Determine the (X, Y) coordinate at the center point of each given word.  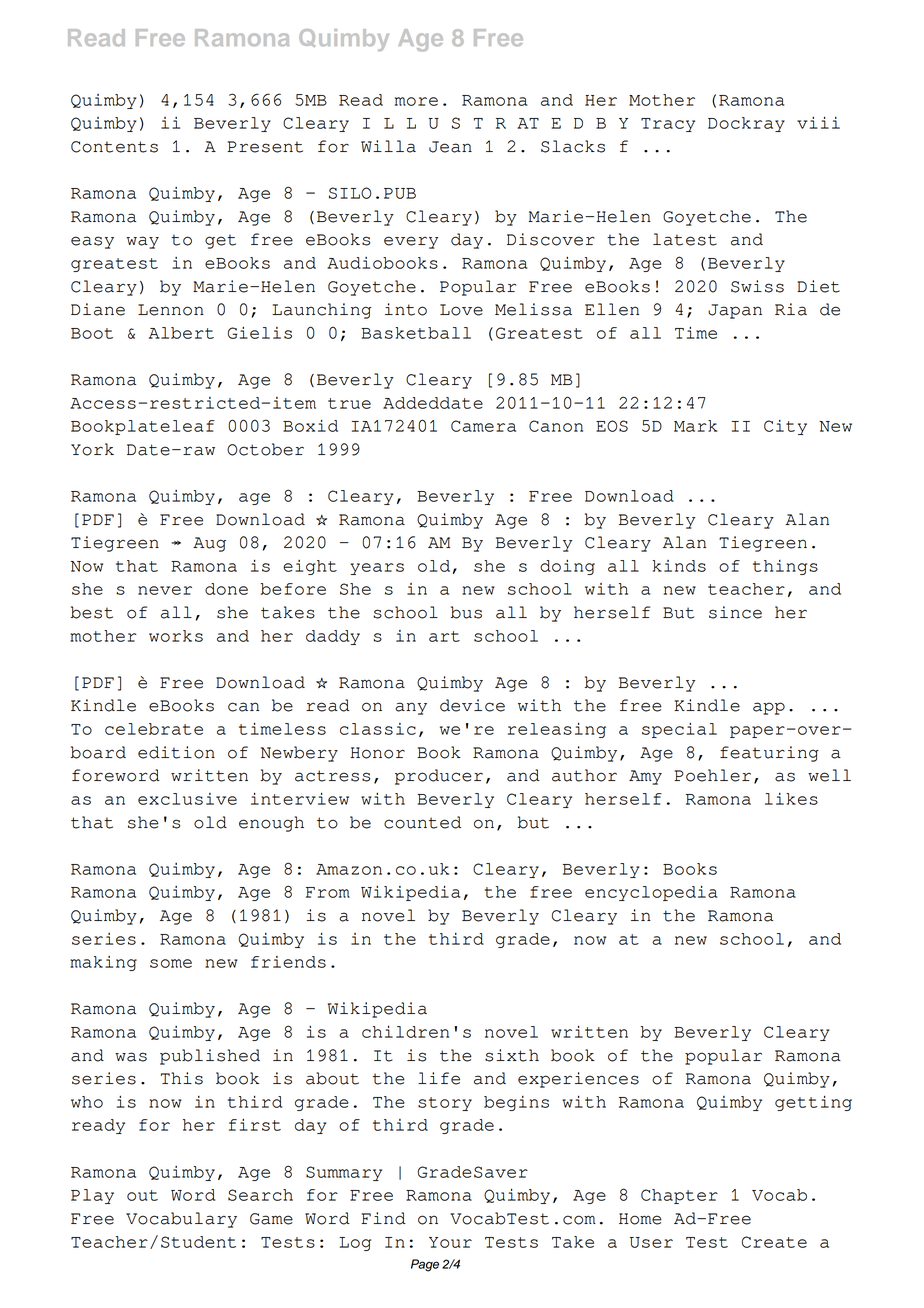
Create (774, 1242)
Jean (450, 147)
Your (450, 1242)
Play (92, 1196)
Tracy (668, 125)
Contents (114, 147)
